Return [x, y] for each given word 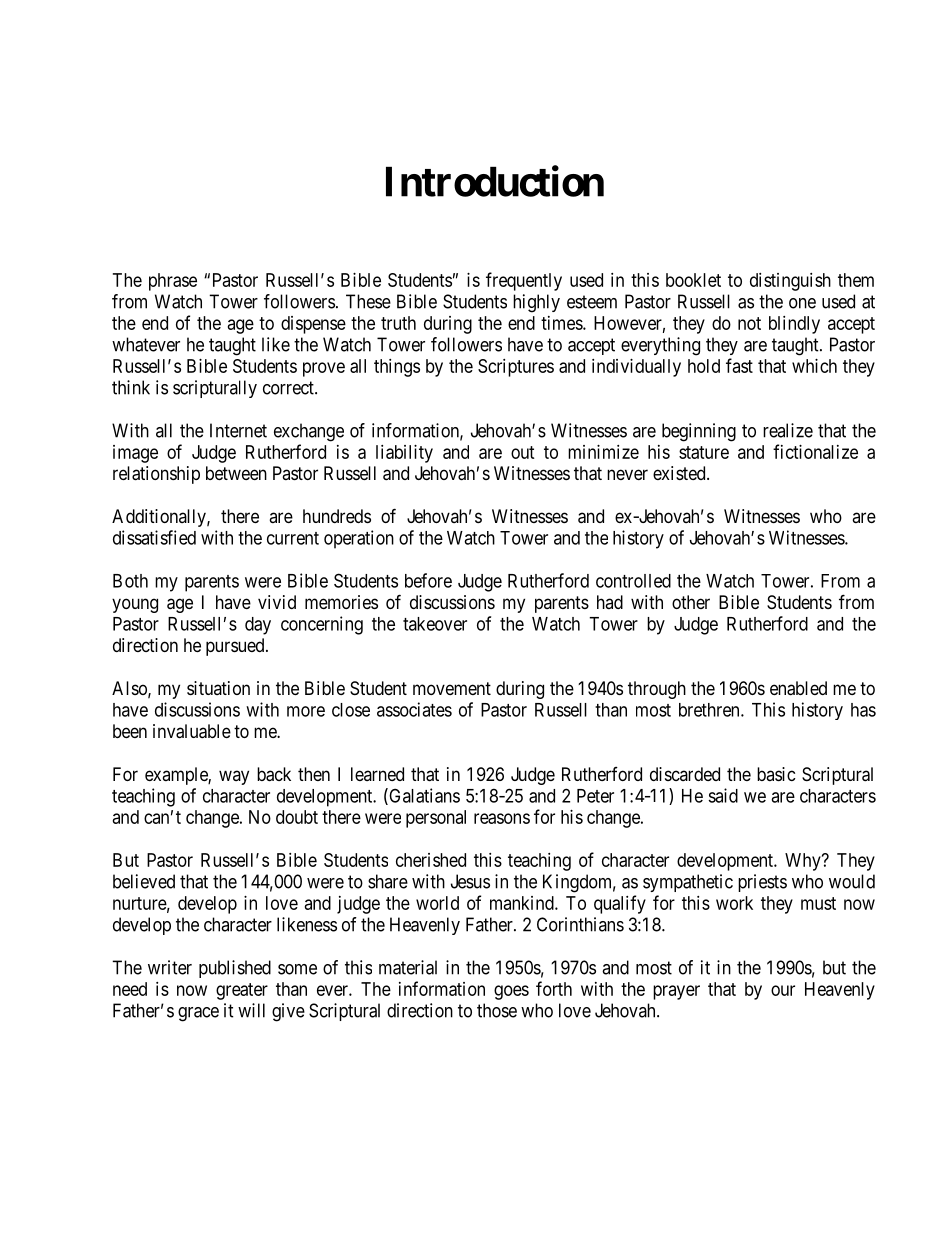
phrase [173, 282]
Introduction [495, 181]
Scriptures [516, 368]
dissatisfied [154, 537]
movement [452, 688]
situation [218, 688]
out [523, 452]
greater [242, 991]
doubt [297, 817]
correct [289, 388]
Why [804, 862]
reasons [502, 818]
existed [680, 473]
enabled [798, 688]
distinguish [790, 282]
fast [739, 365]
